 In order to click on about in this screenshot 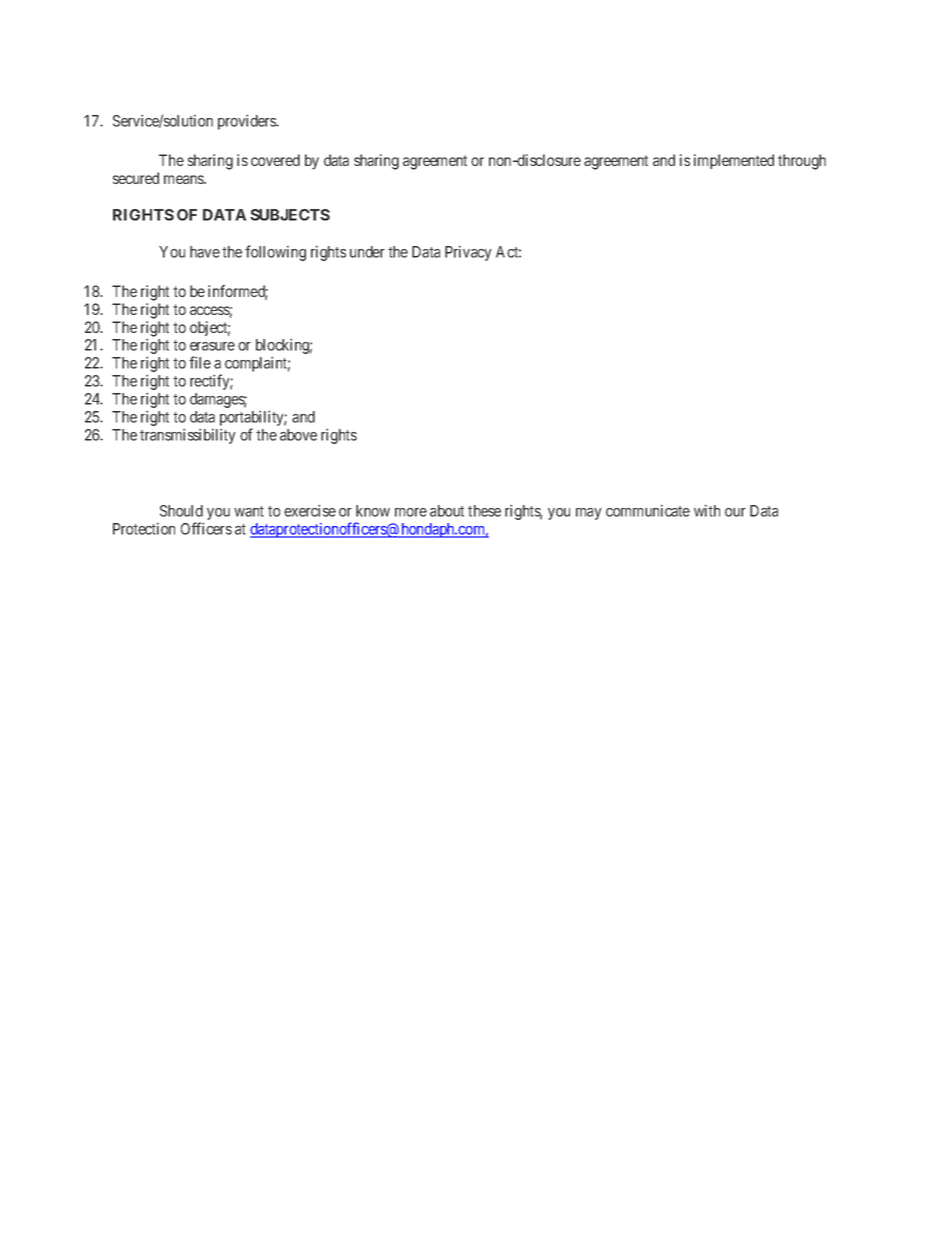, I will do `click(447, 511)`.
